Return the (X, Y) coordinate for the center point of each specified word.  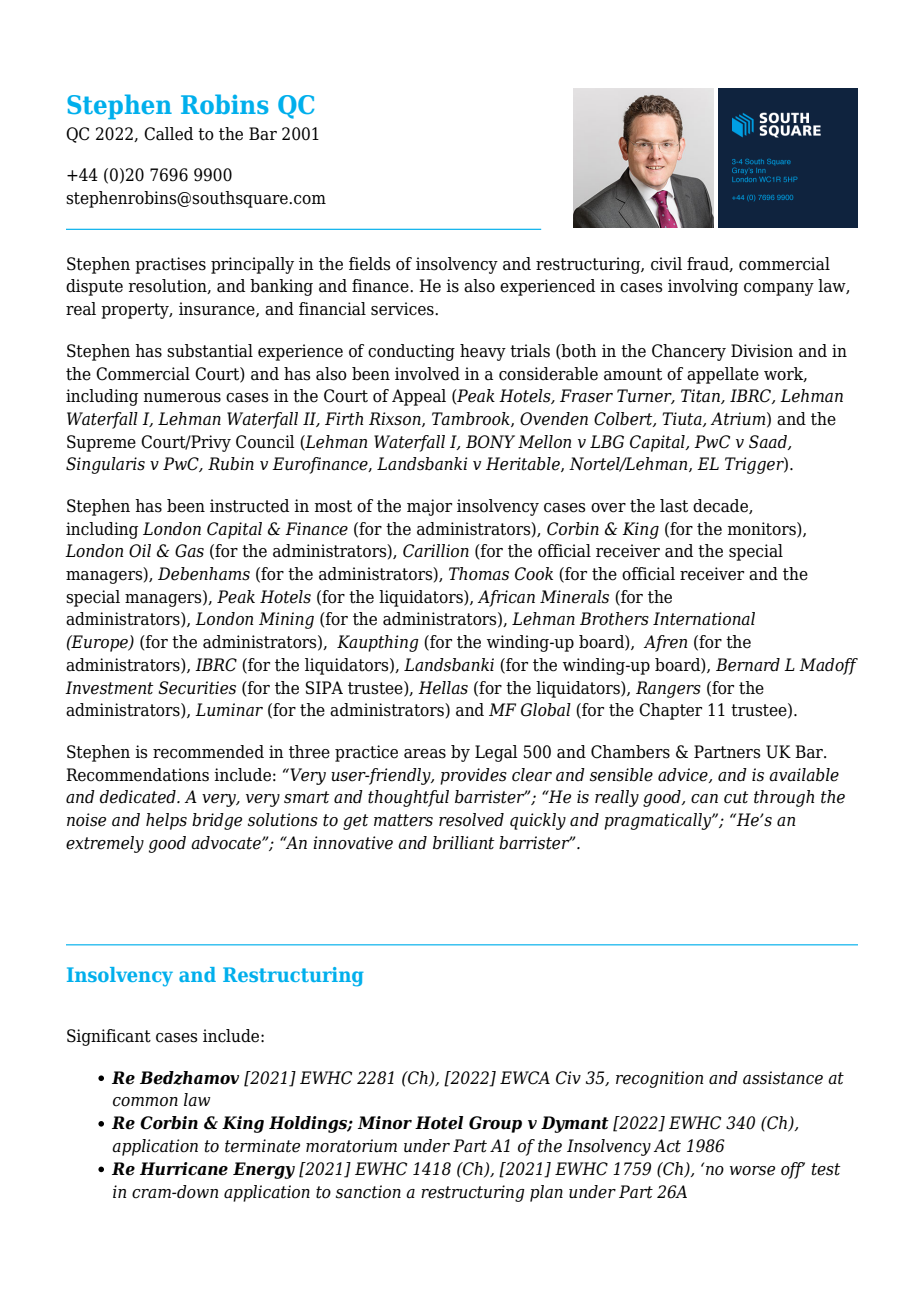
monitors (762, 529)
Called (168, 134)
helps (166, 821)
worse (752, 1171)
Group (495, 1124)
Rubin (231, 464)
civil (666, 264)
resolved (471, 820)
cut (736, 797)
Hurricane (184, 1169)
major (429, 507)
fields (370, 264)
